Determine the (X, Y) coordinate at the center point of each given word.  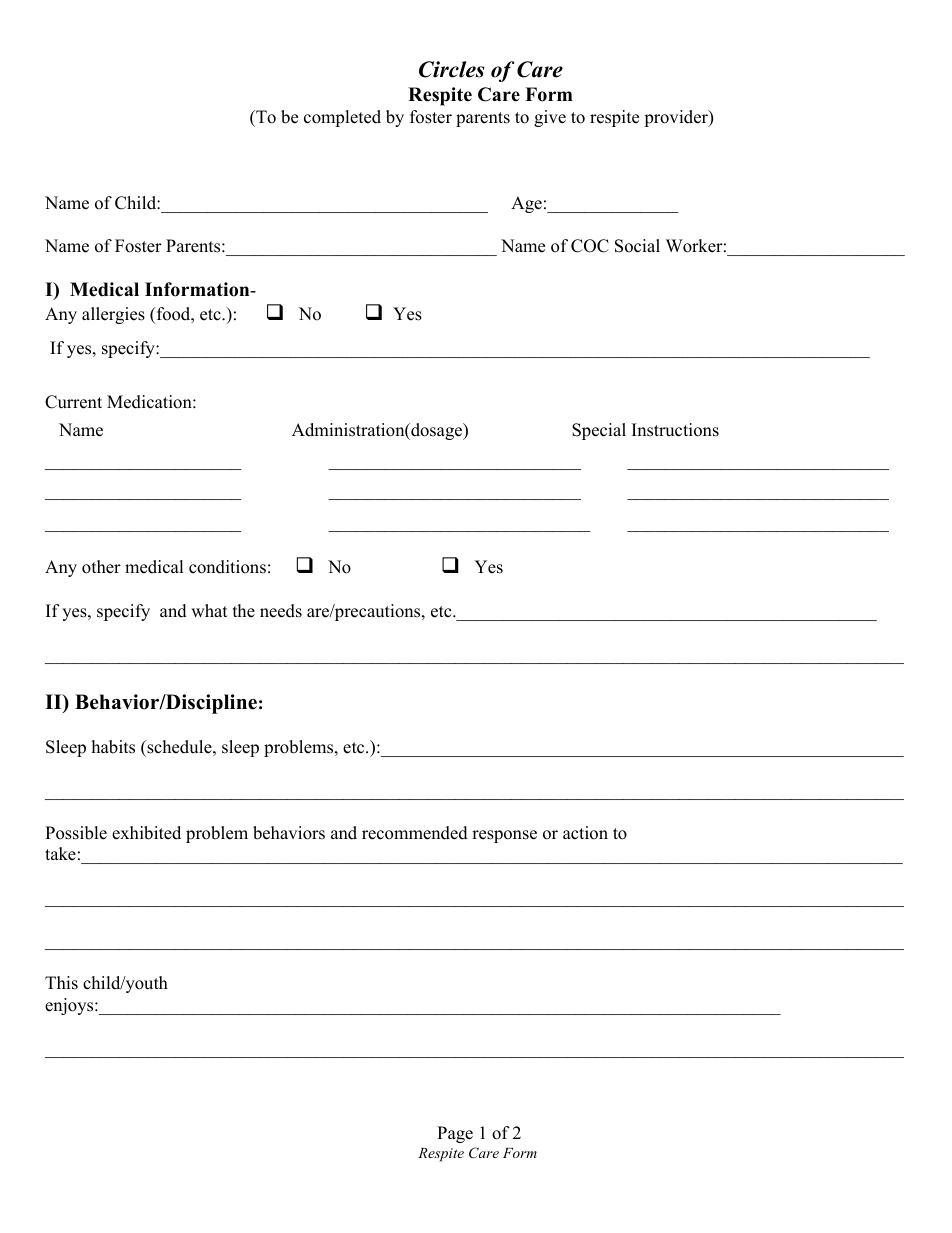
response (504, 836)
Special (599, 431)
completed (342, 118)
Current (73, 402)
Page (455, 1134)
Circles (452, 69)
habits (113, 747)
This (61, 983)
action (585, 833)
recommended (415, 833)
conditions (227, 567)
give (550, 118)
